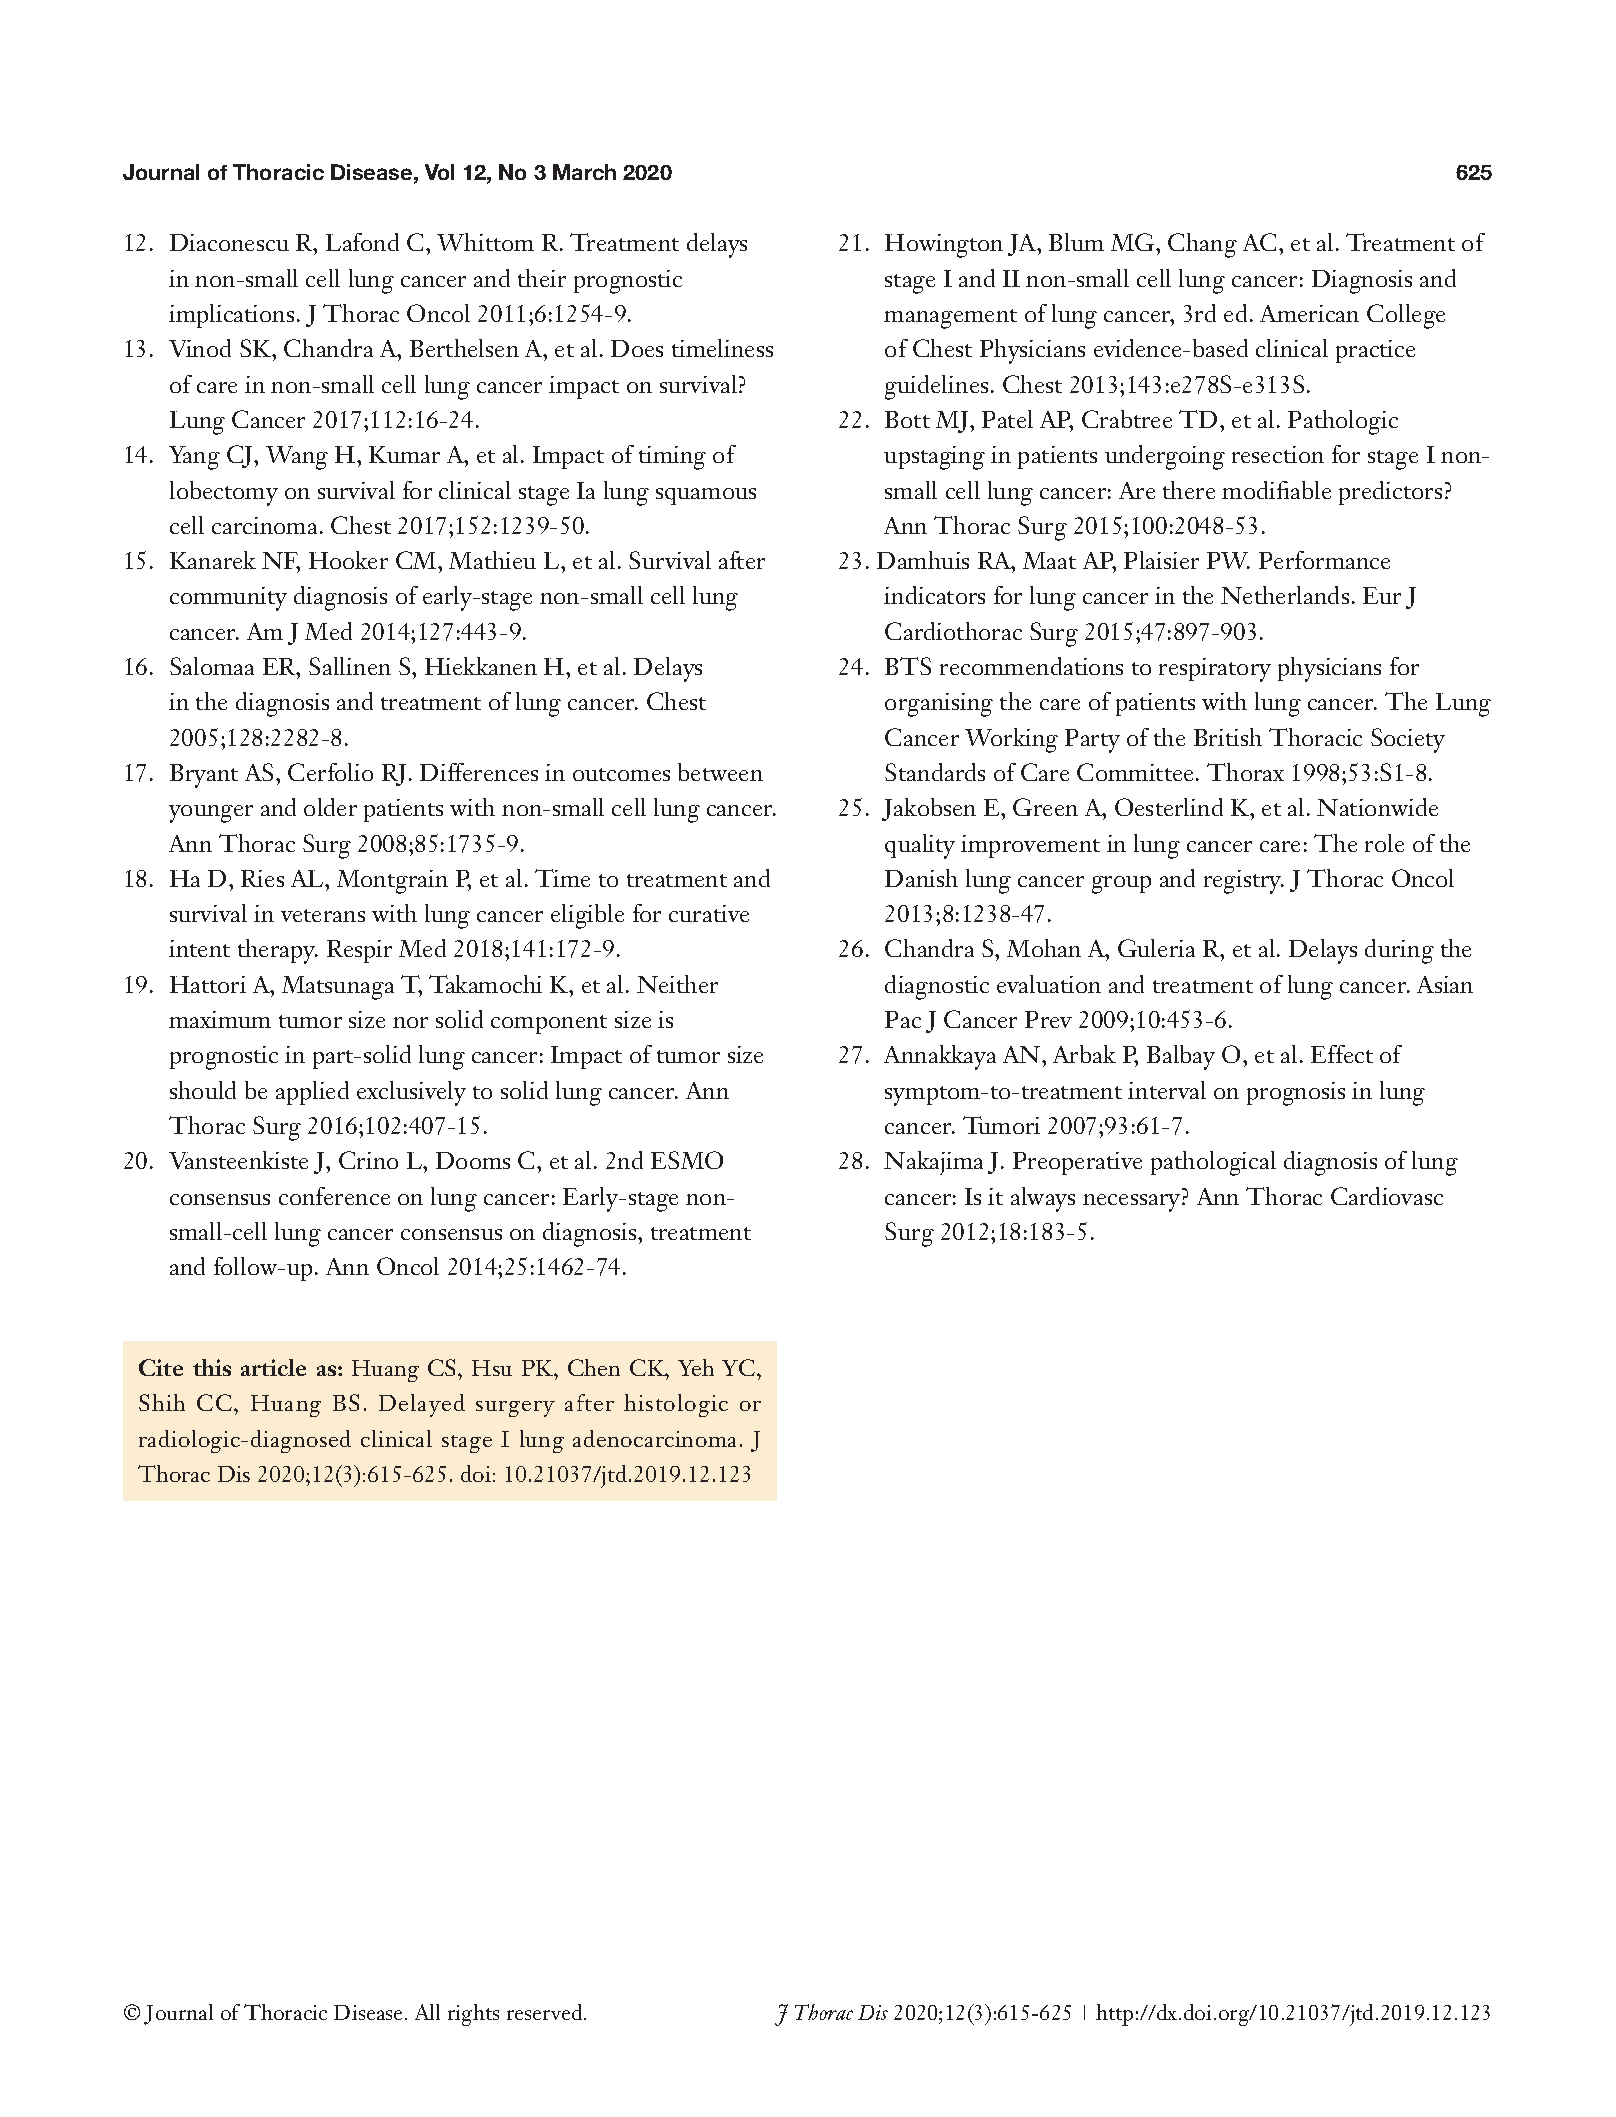 The height and width of the document is (2117, 1616). What do you see at coordinates (950, 319) in the document?
I see `management` at bounding box center [950, 319].
